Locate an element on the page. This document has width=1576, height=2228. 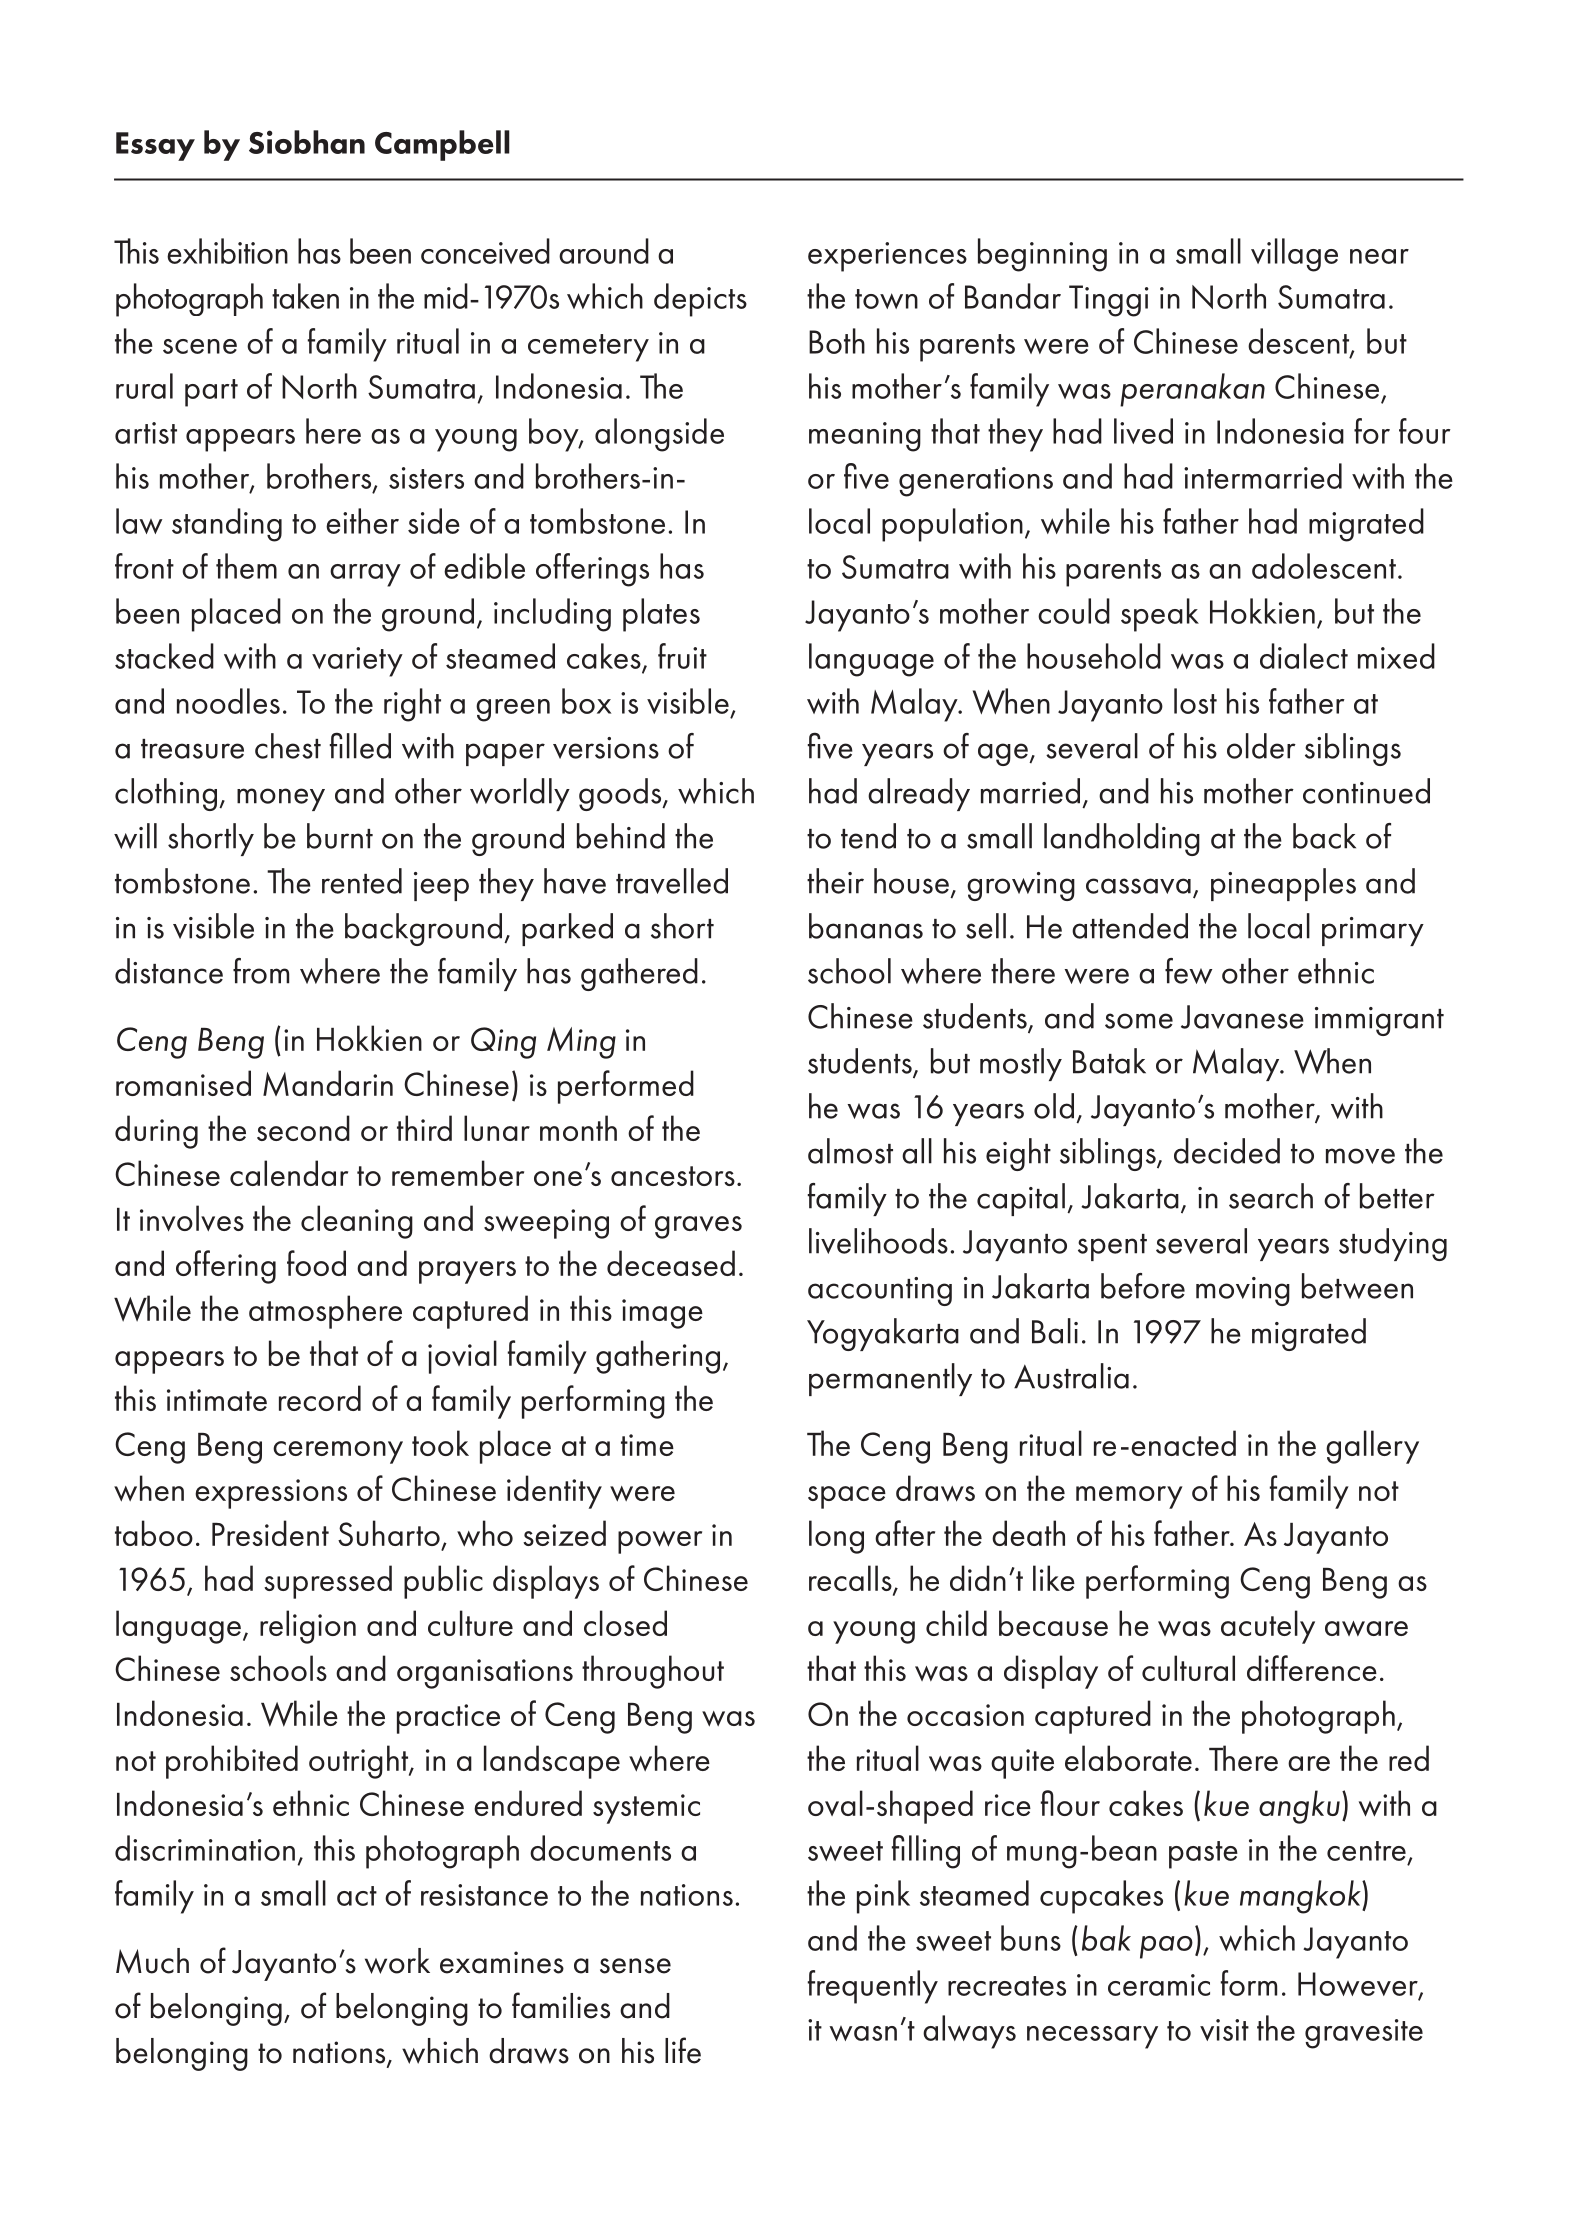
them is located at coordinates (246, 566).
